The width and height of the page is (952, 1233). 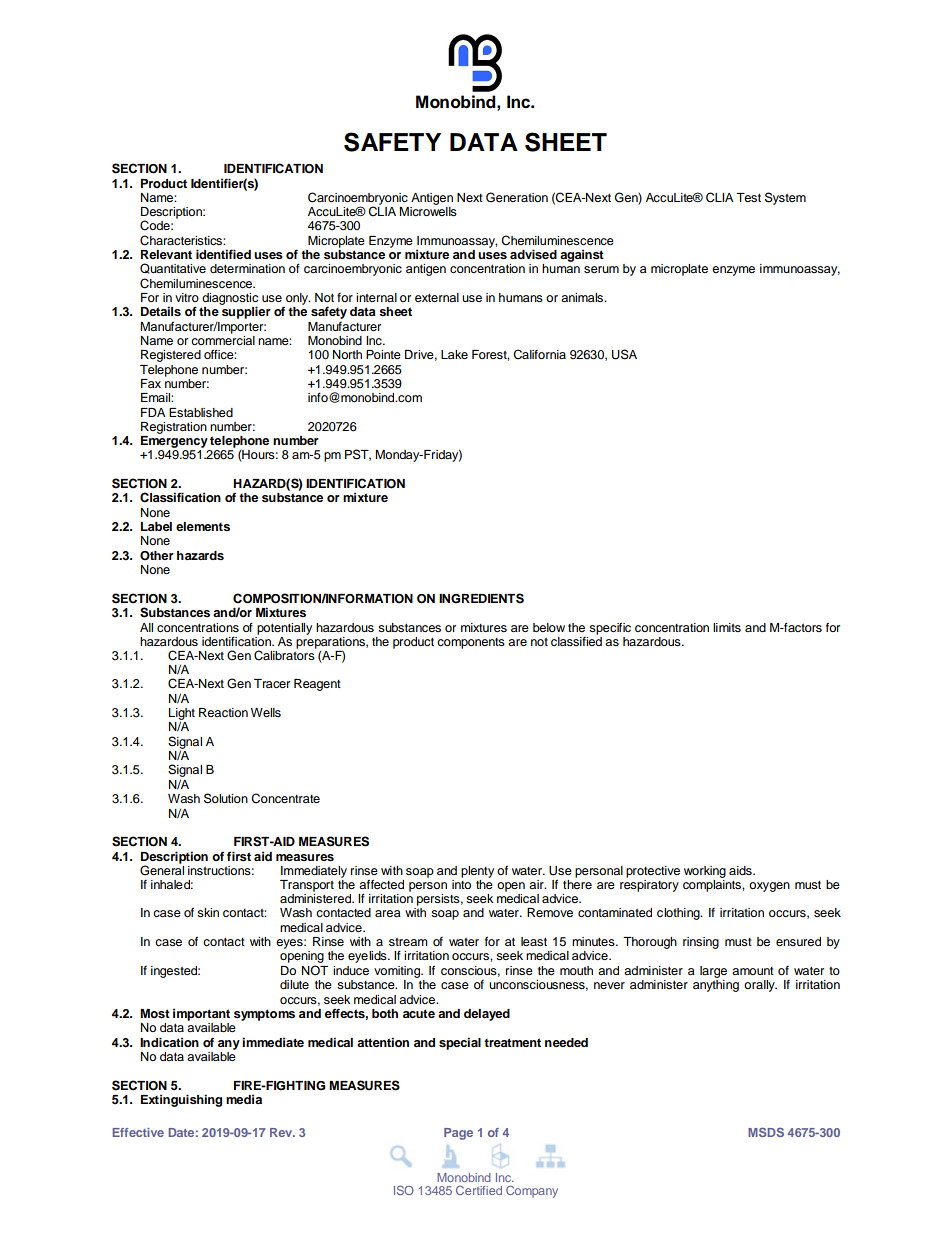 I want to click on limits, so click(x=727, y=627).
